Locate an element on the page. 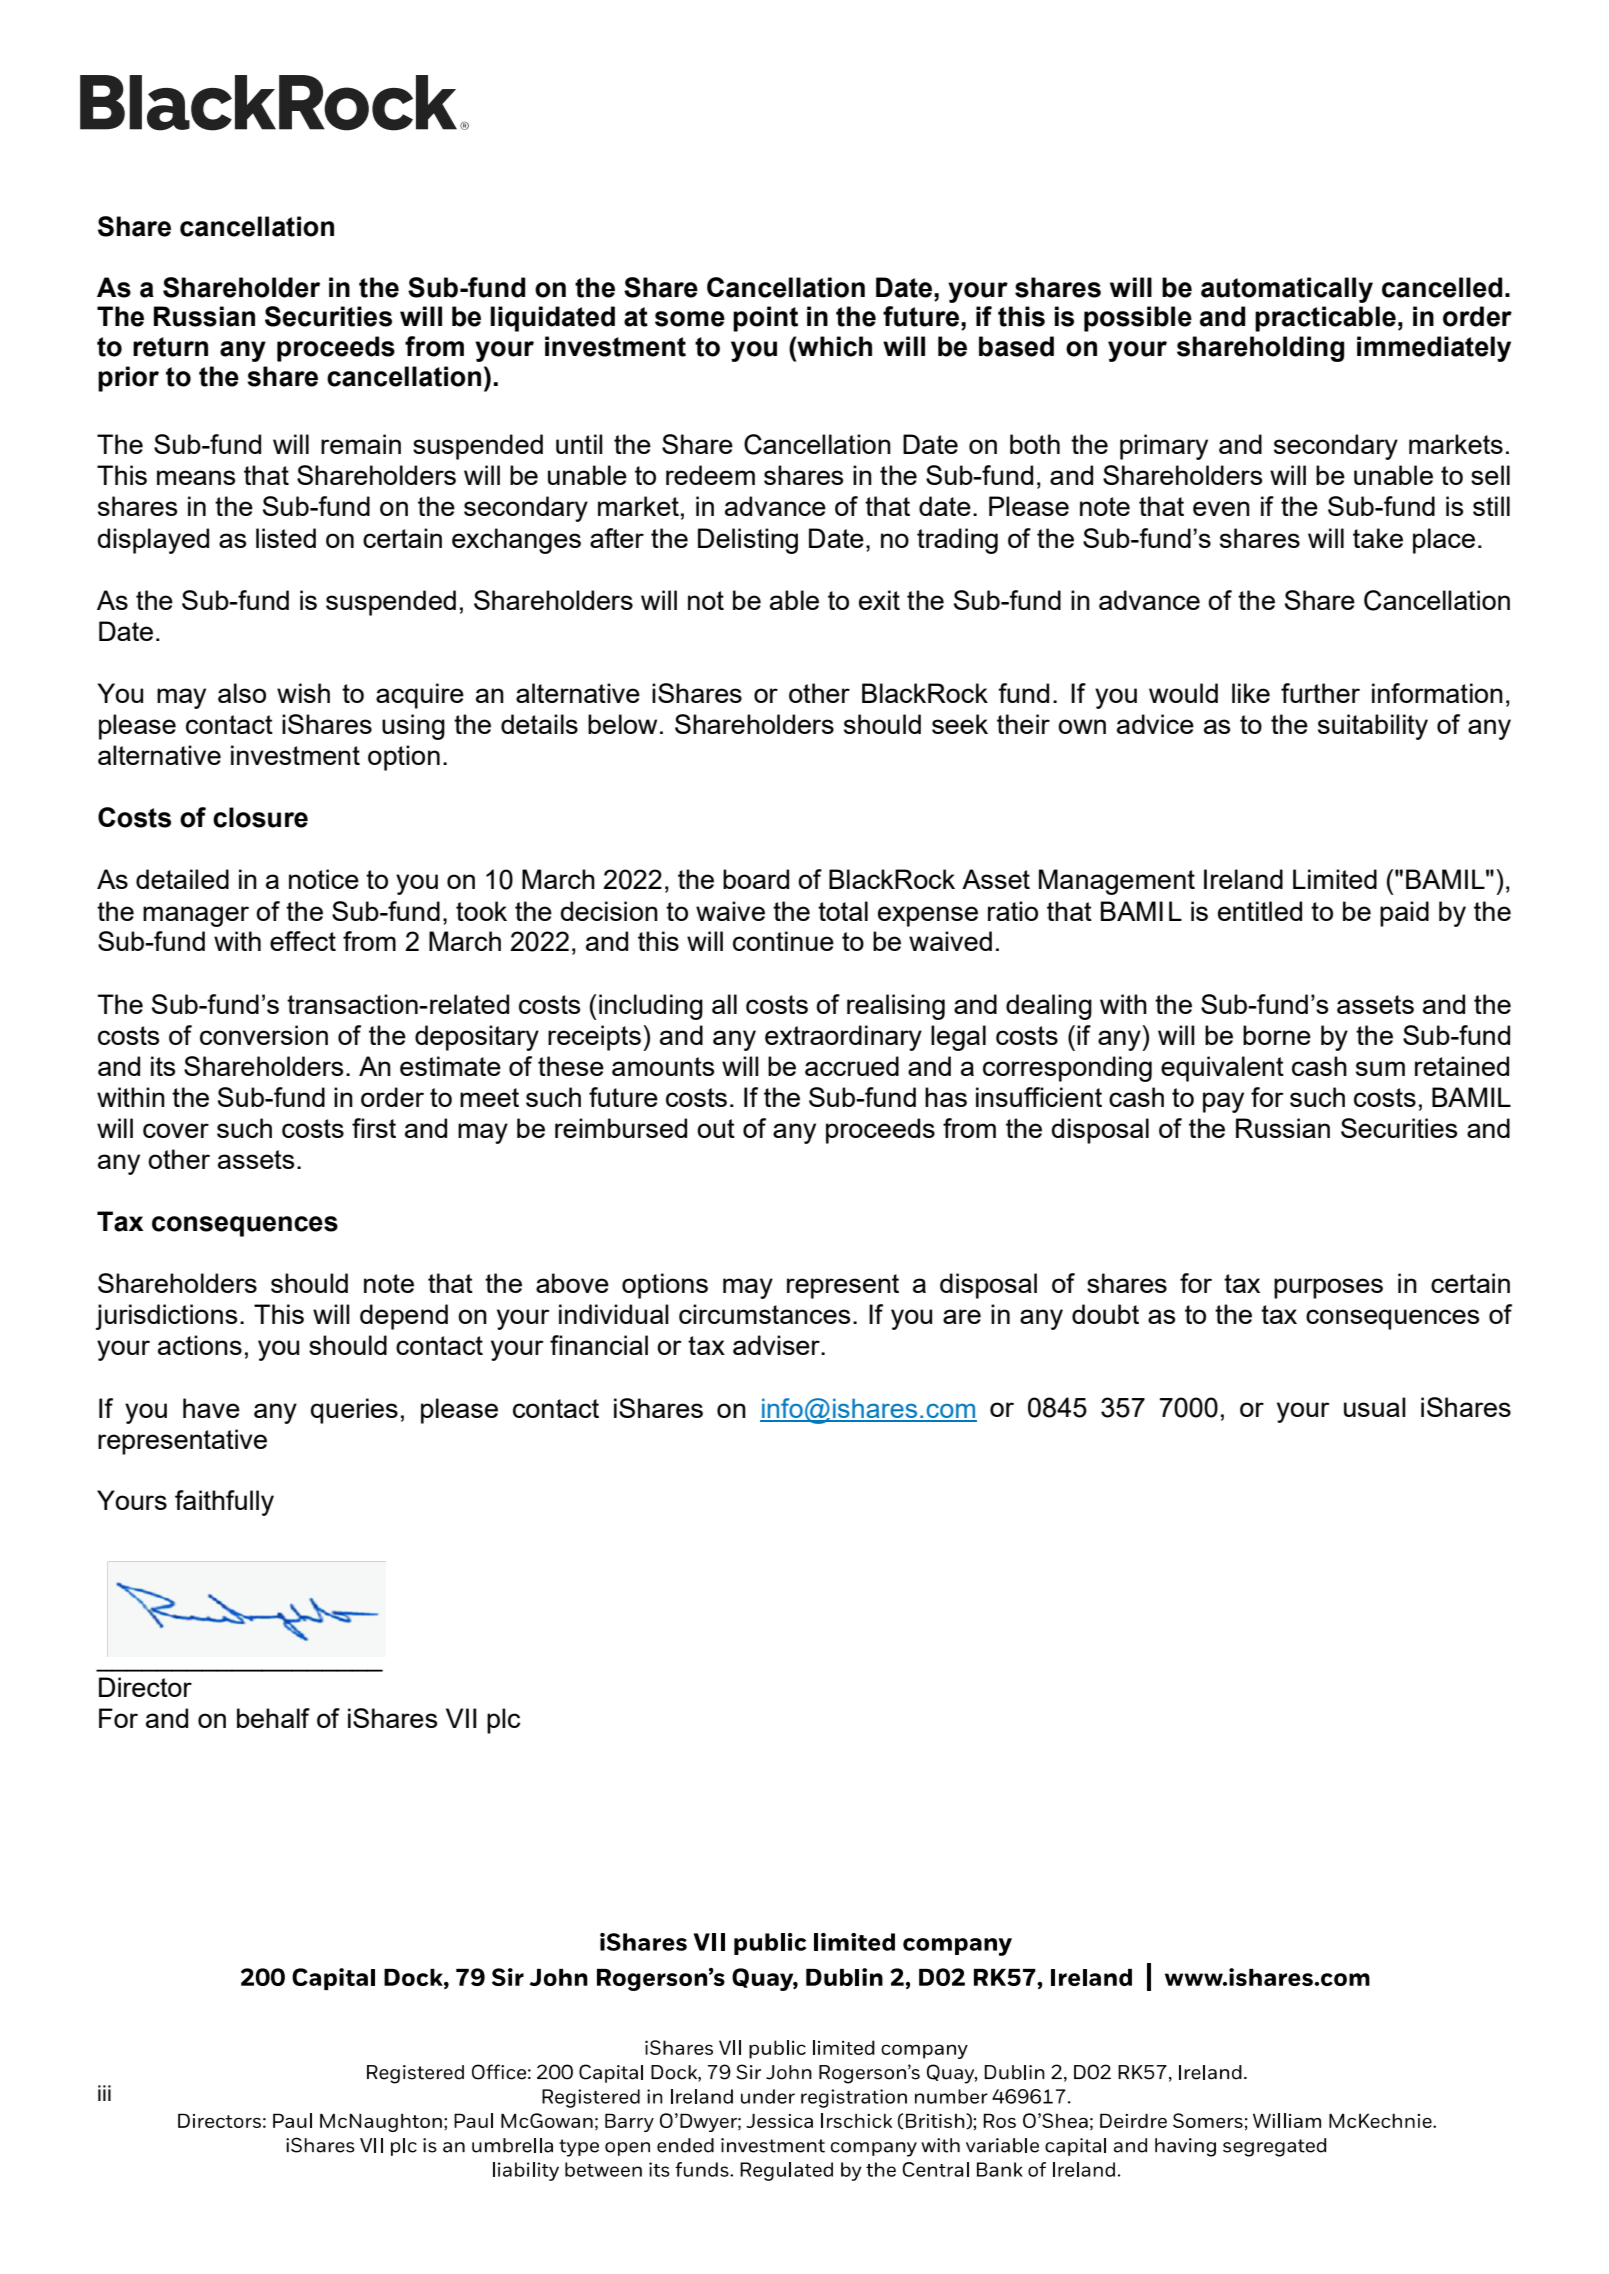 Image resolution: width=1609 pixels, height=2274 pixels. automatically is located at coordinates (1287, 290).
